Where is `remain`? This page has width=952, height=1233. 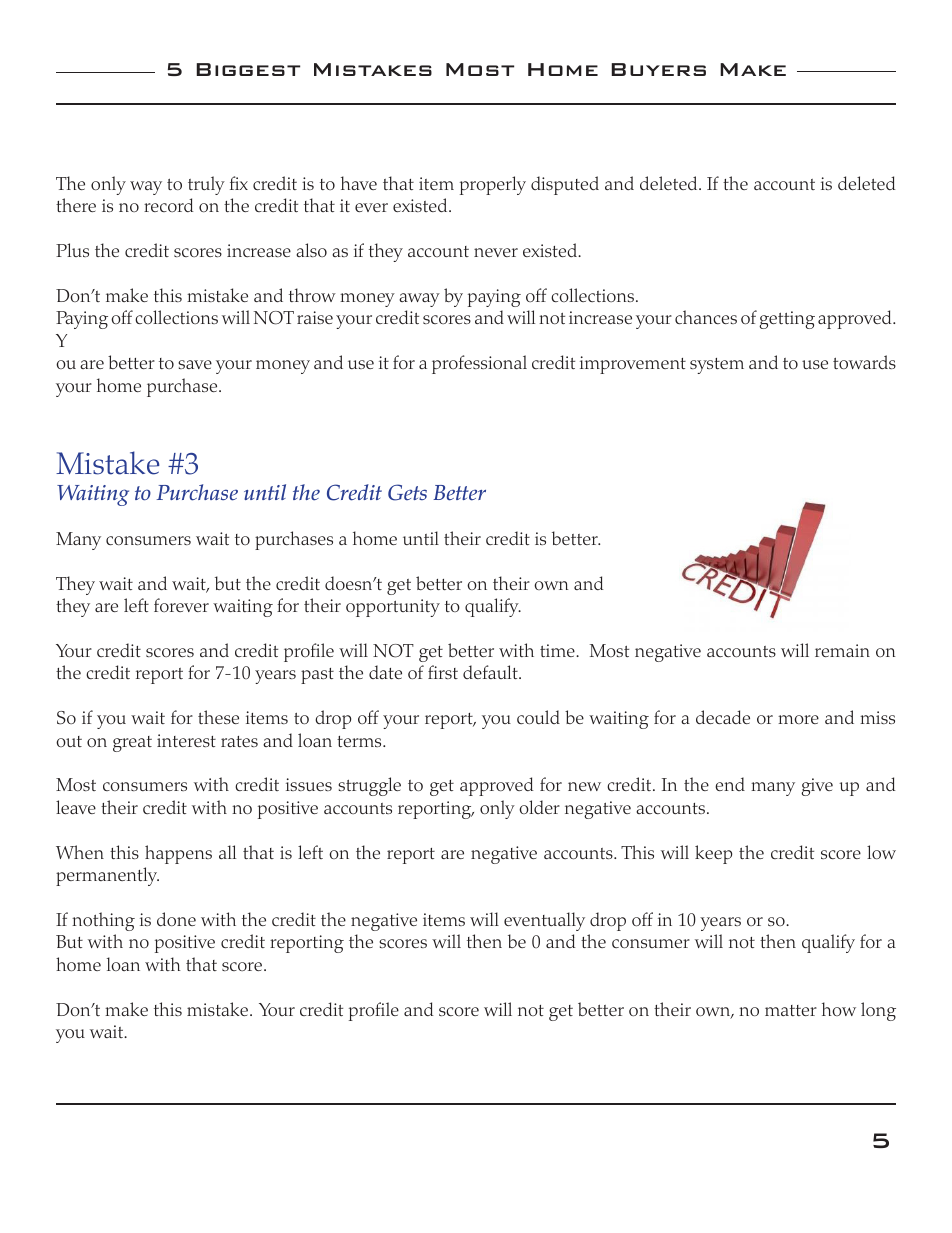 remain is located at coordinates (842, 650).
